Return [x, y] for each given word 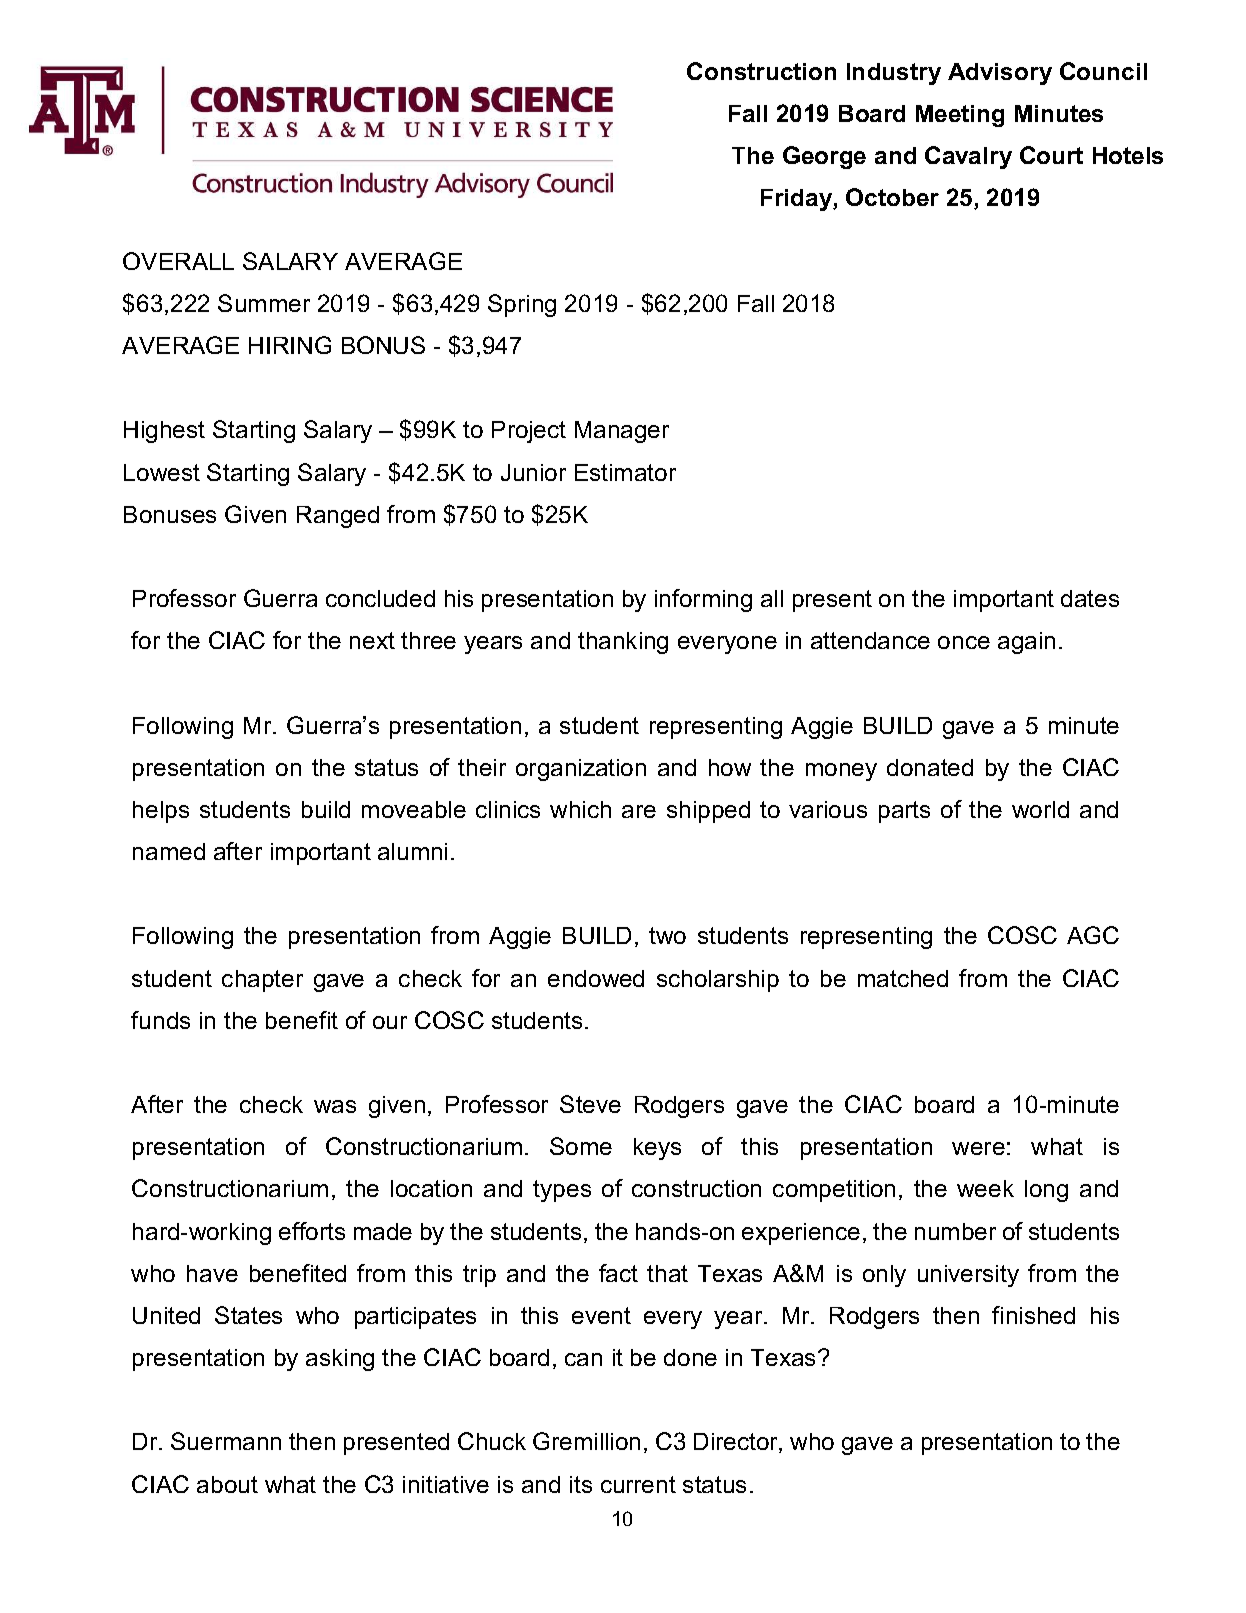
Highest [164, 432]
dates [1090, 598]
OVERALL [178, 261]
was [335, 1106]
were [978, 1148]
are [639, 811]
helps [161, 812]
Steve [590, 1104]
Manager [622, 432]
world [1040, 809]
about [227, 1484]
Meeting [960, 116]
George [824, 157]
